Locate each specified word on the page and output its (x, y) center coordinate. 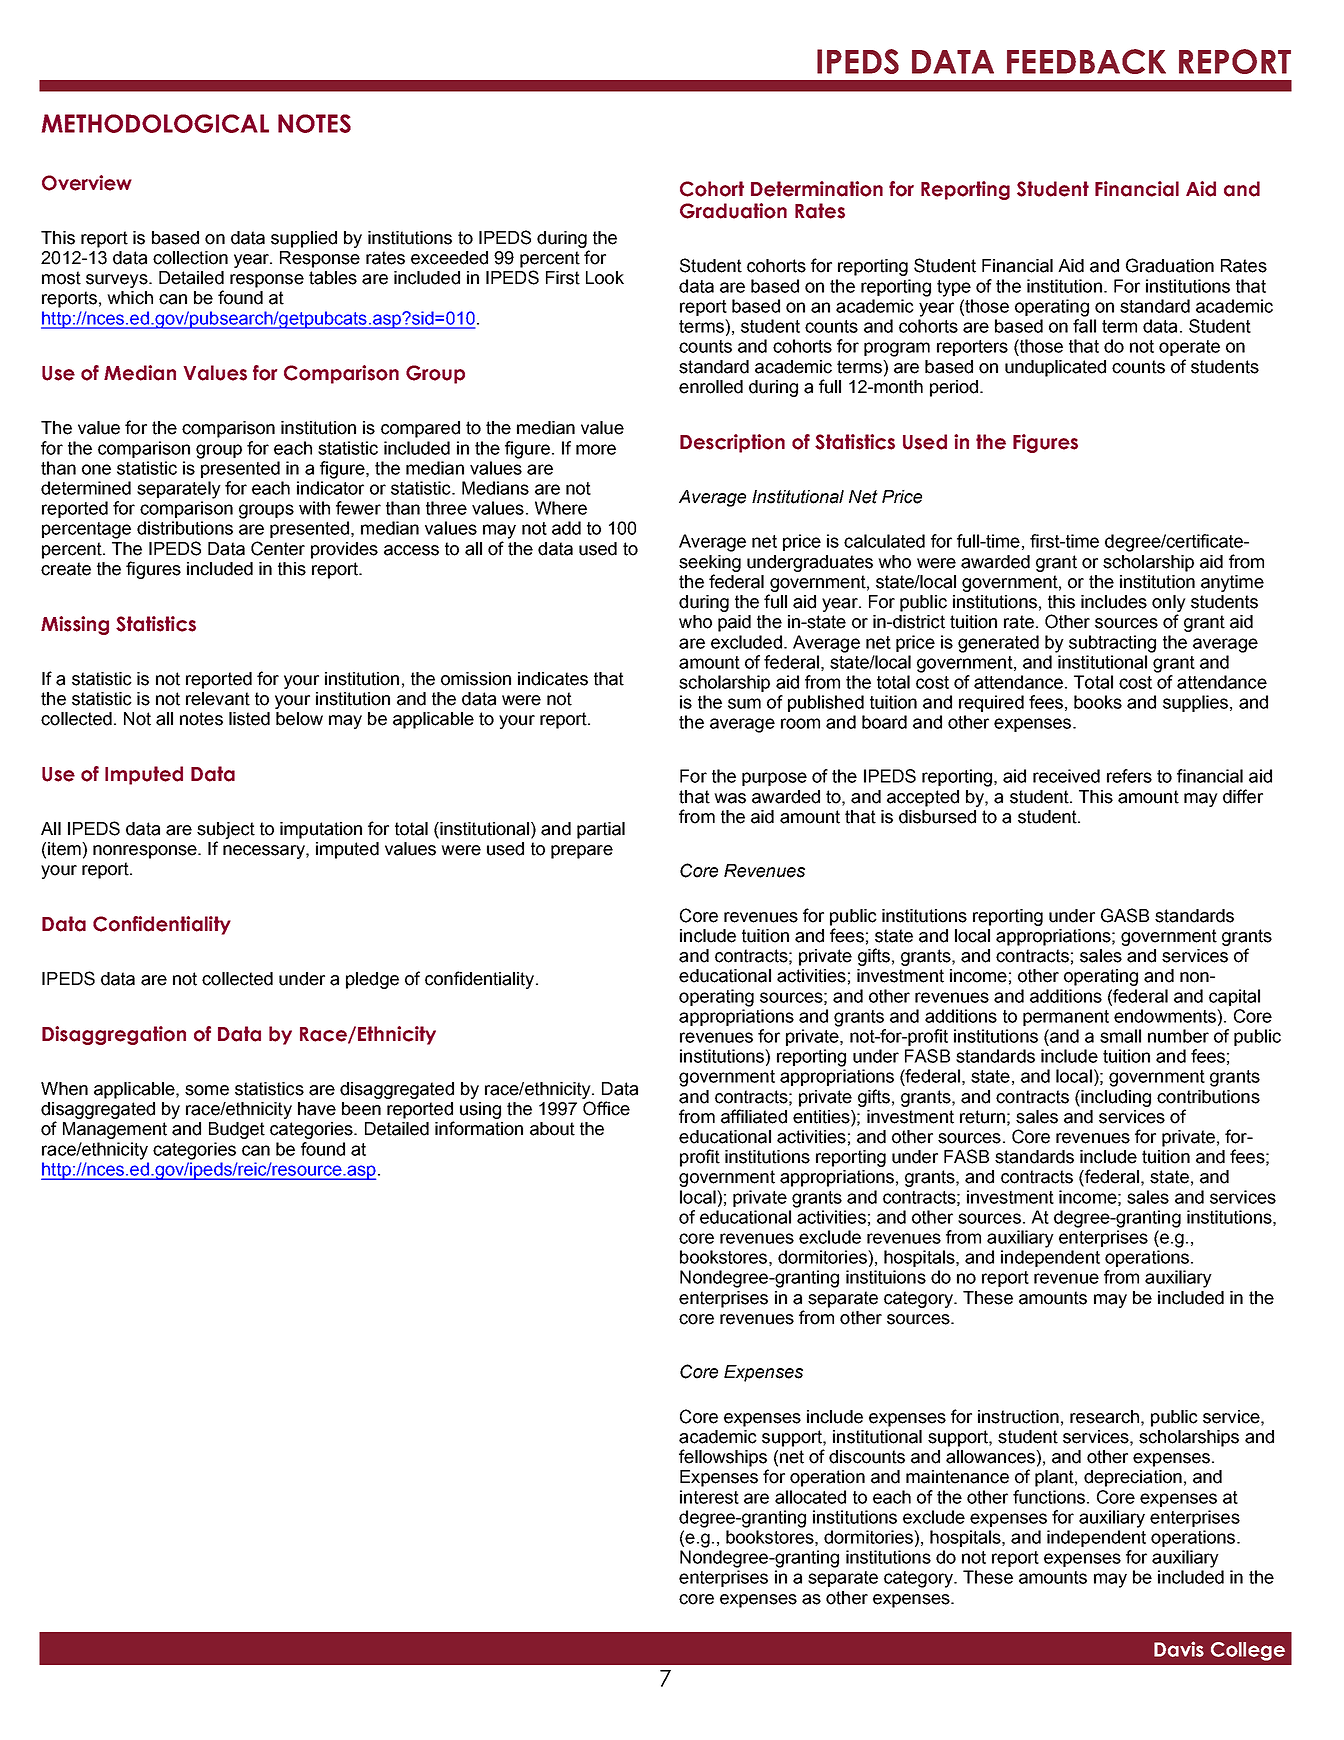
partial (601, 830)
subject (226, 830)
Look (605, 278)
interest (709, 1497)
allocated (810, 1497)
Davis (1179, 1649)
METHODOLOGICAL (155, 123)
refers (1129, 776)
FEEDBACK (1086, 61)
